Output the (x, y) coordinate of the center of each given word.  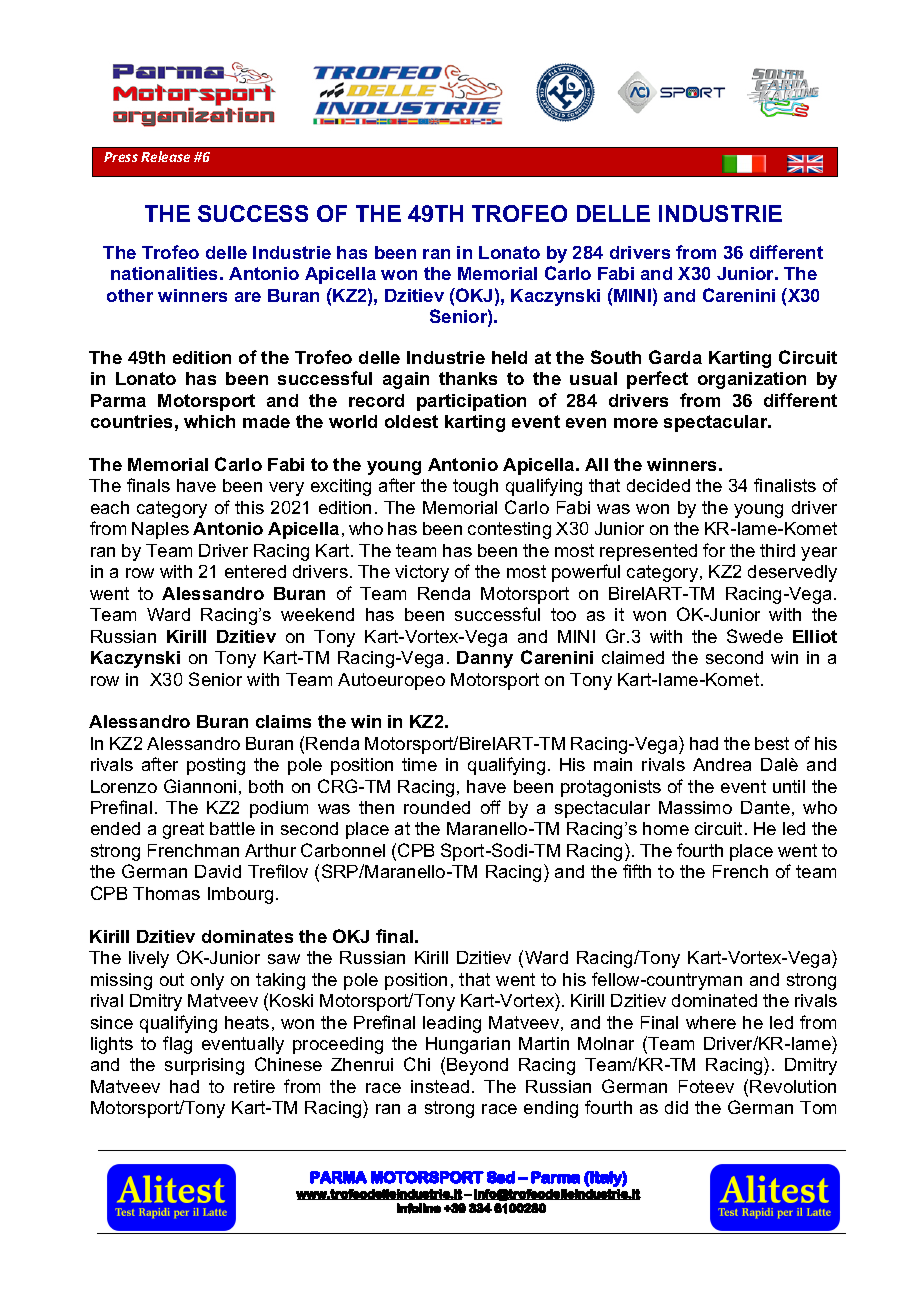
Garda (675, 357)
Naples (160, 530)
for (714, 550)
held (509, 357)
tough (475, 487)
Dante (765, 807)
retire (254, 1086)
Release (165, 156)
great (183, 830)
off (491, 807)
